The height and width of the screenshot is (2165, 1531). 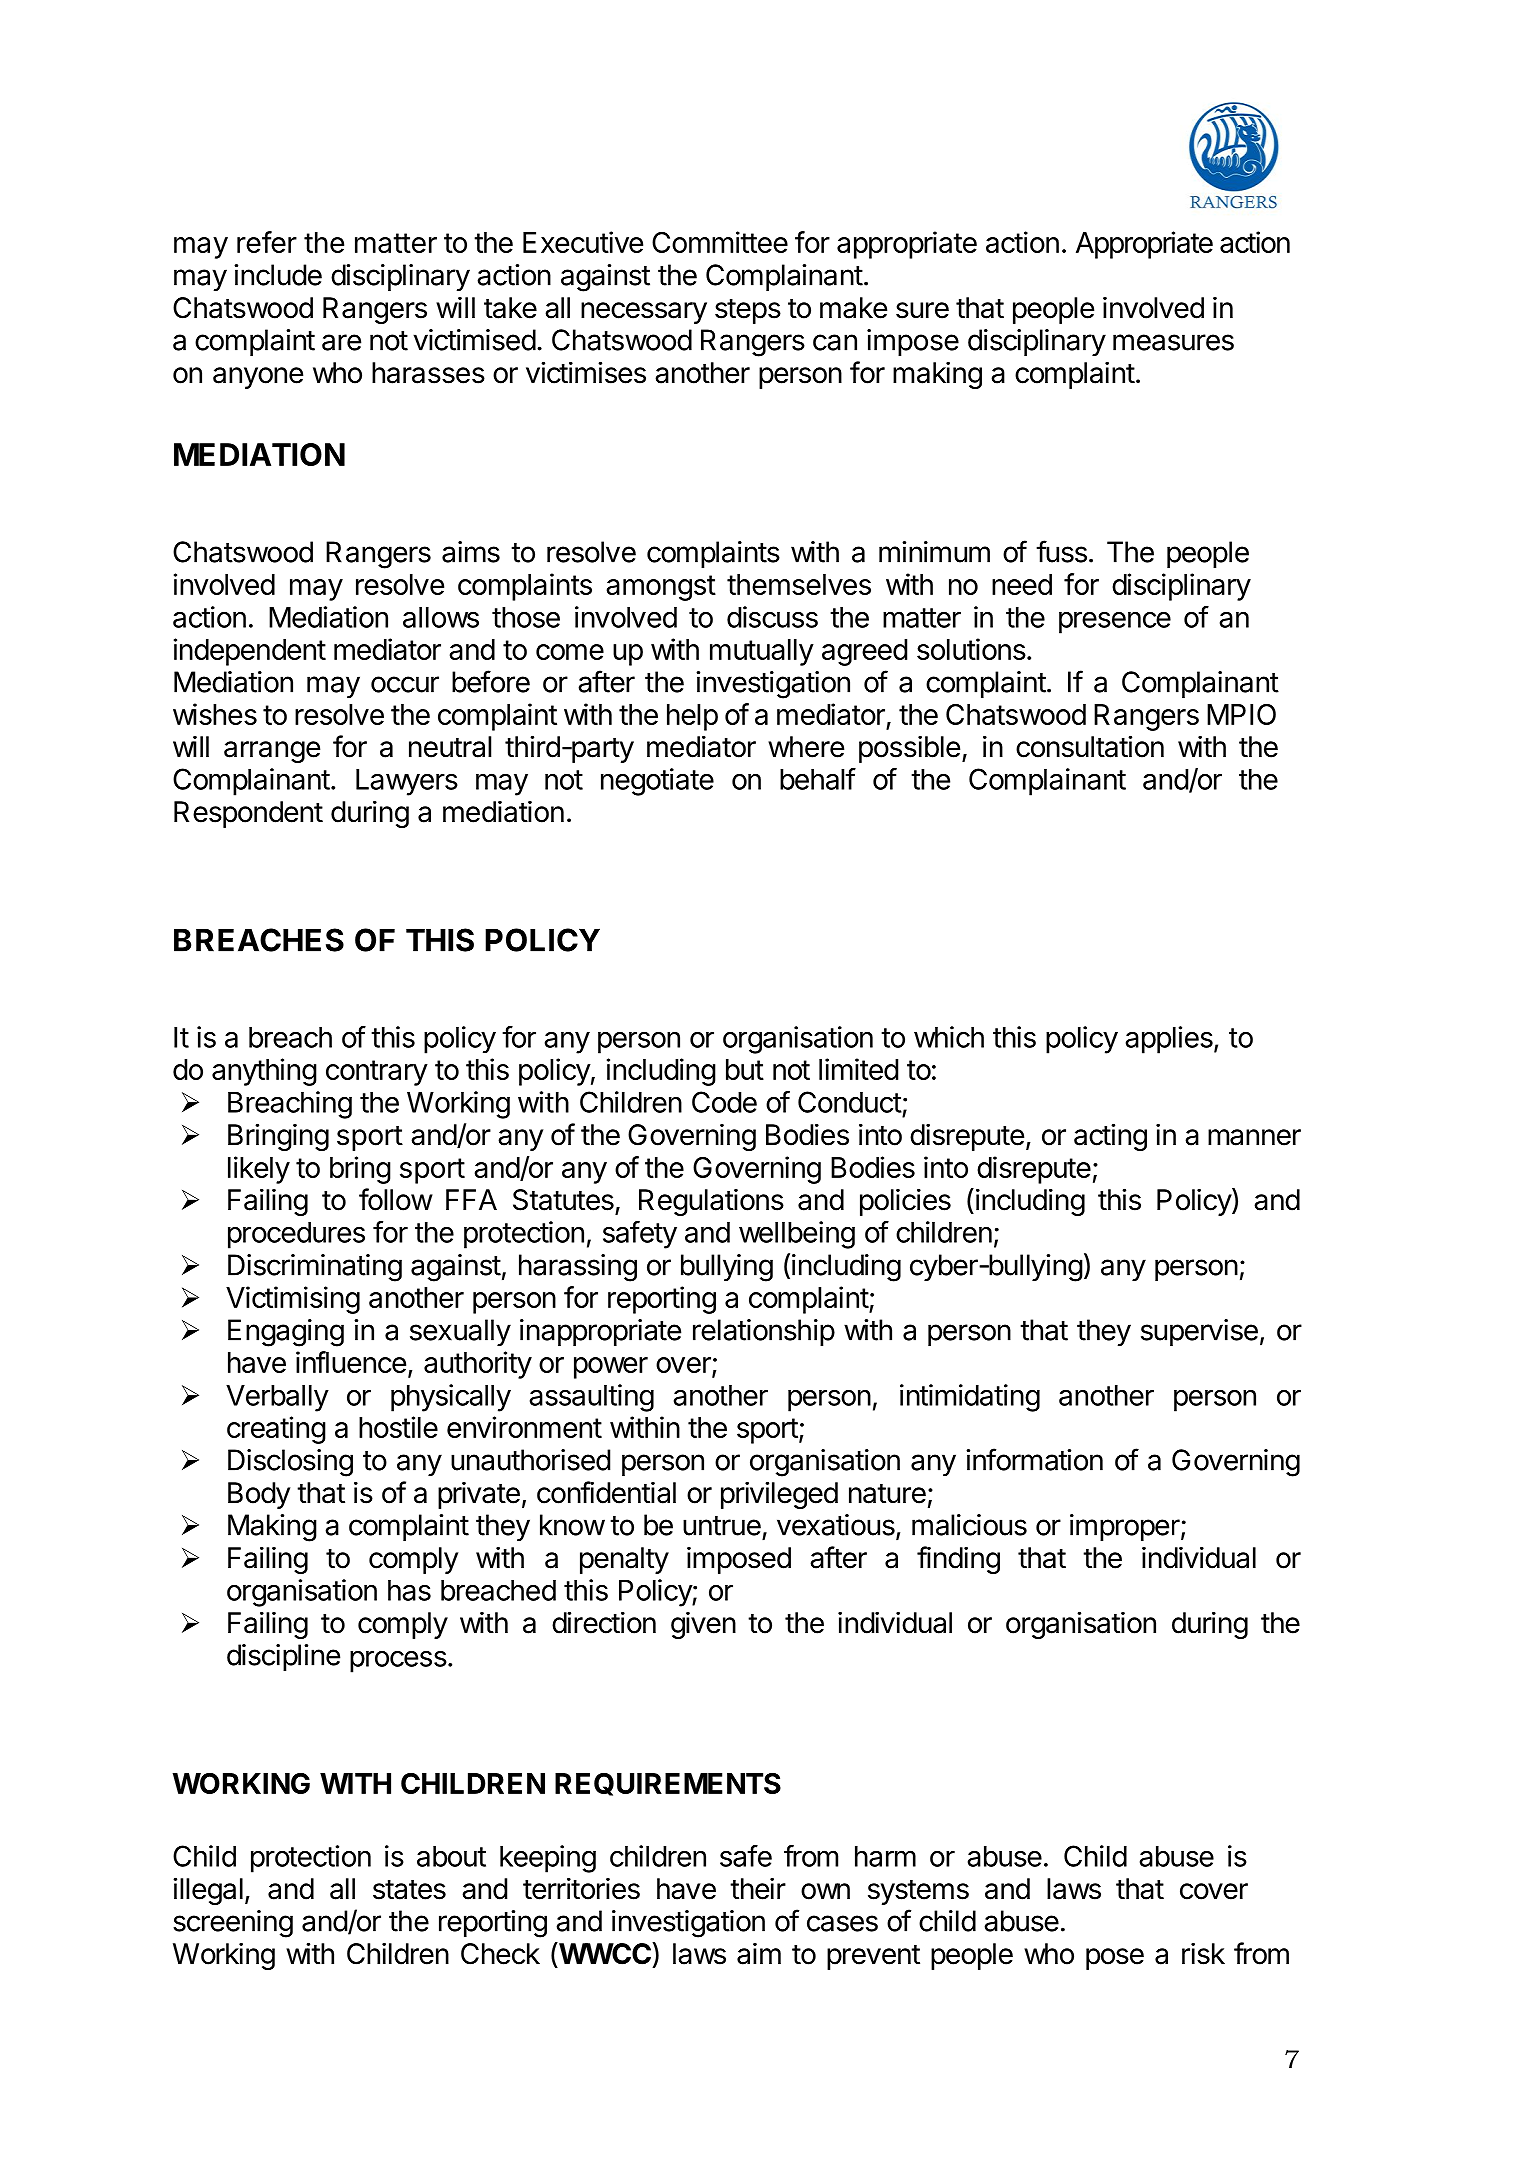 I want to click on include, so click(x=278, y=275).
